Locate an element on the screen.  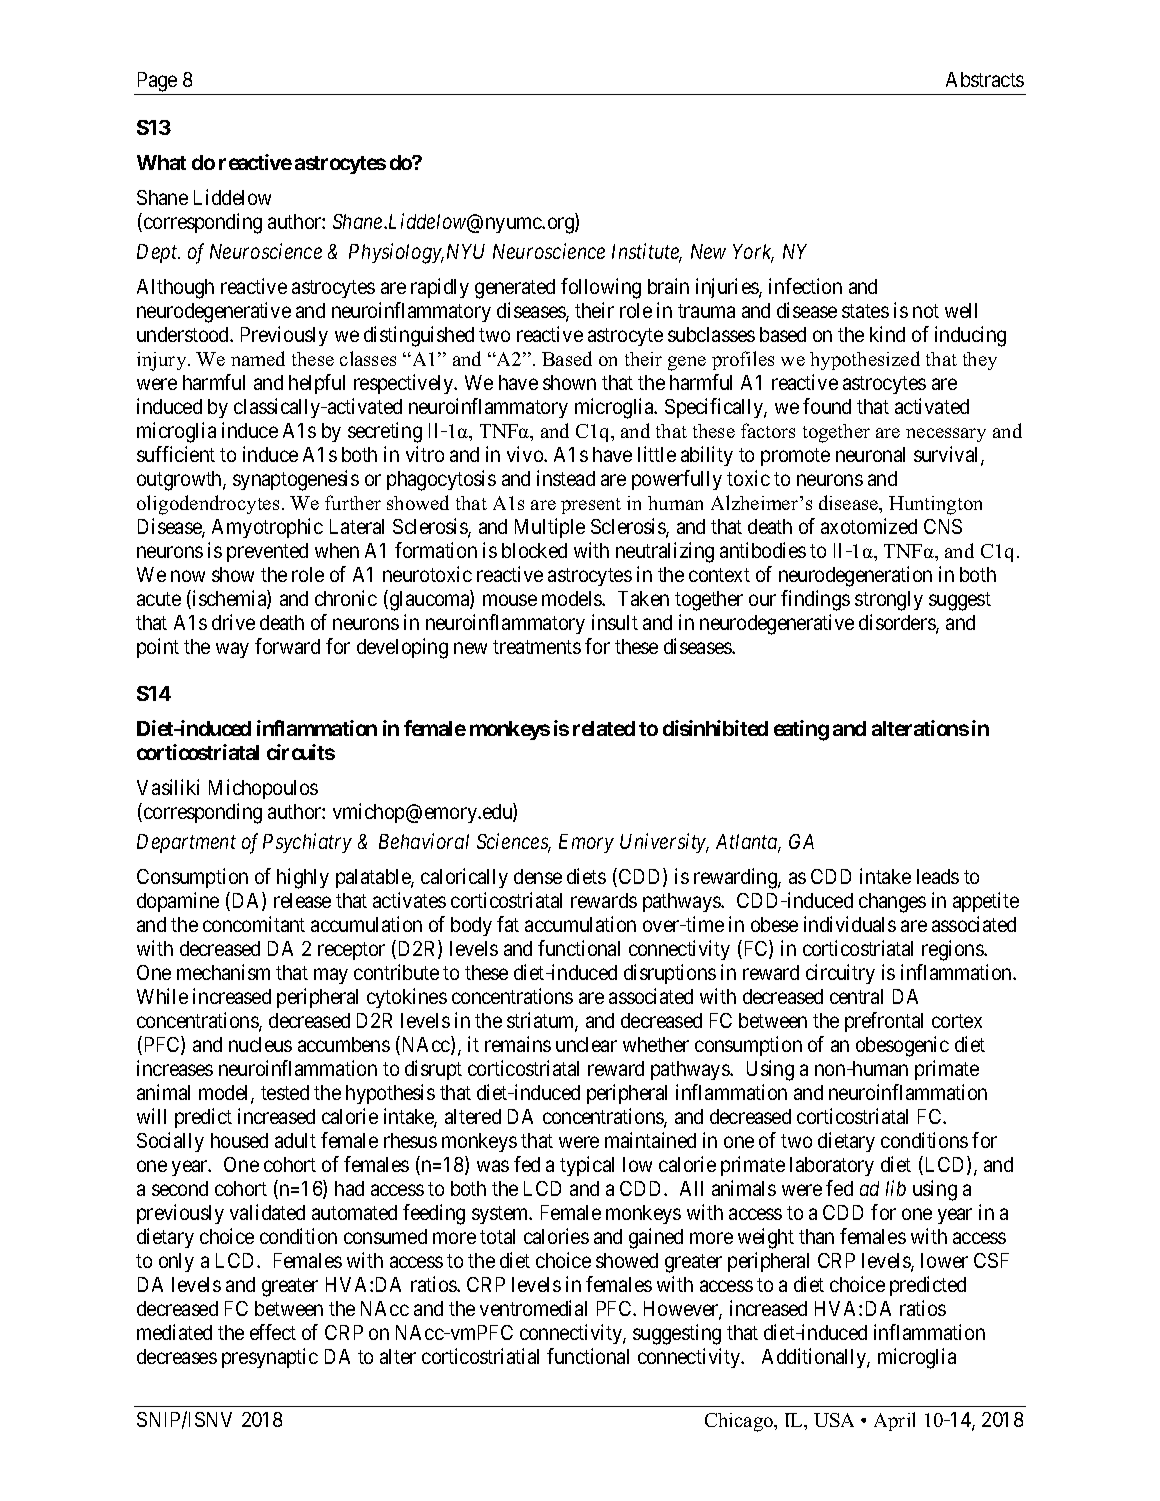
prevented is located at coordinates (267, 552).
